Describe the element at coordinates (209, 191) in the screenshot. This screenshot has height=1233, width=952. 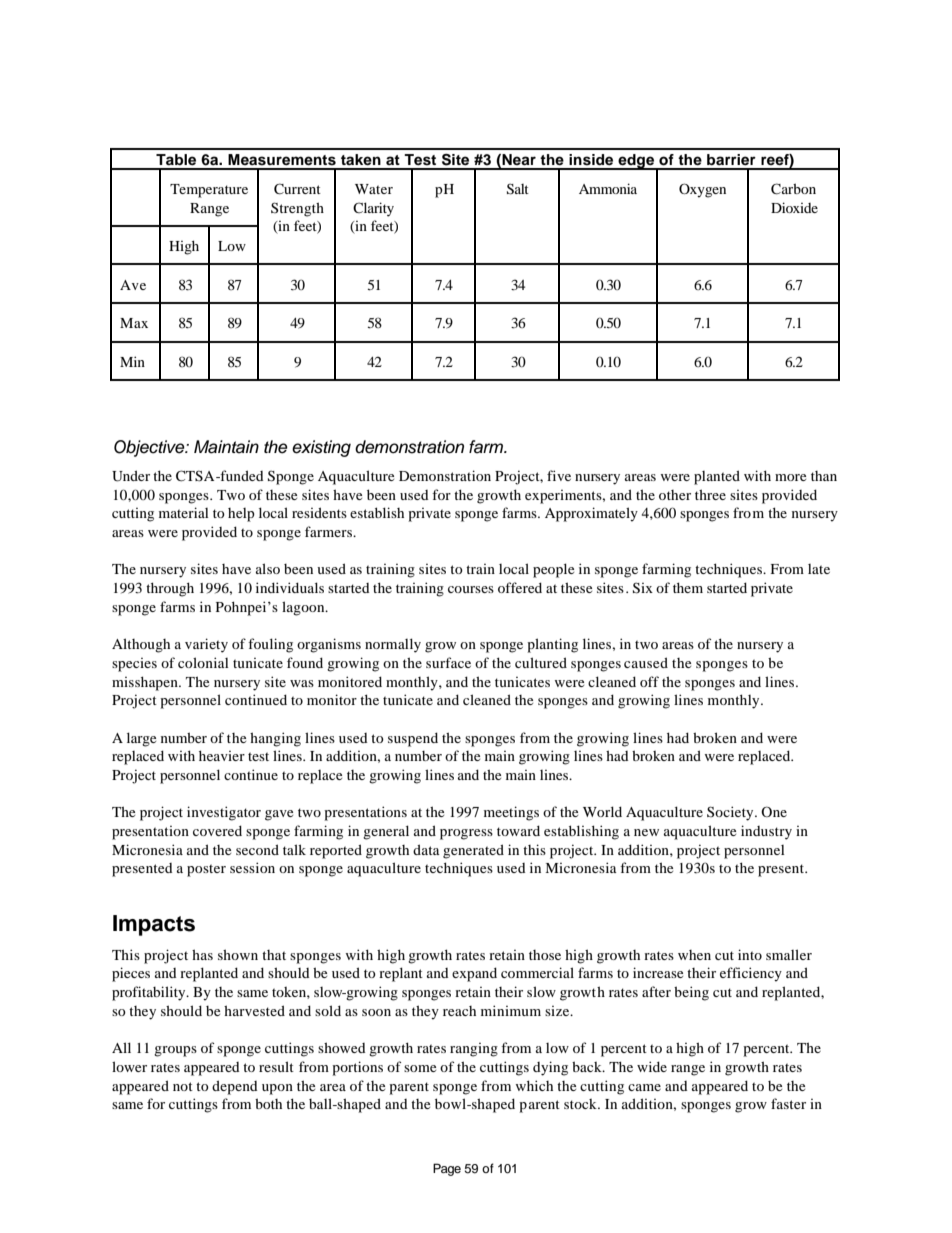
I see `Temperature` at that location.
